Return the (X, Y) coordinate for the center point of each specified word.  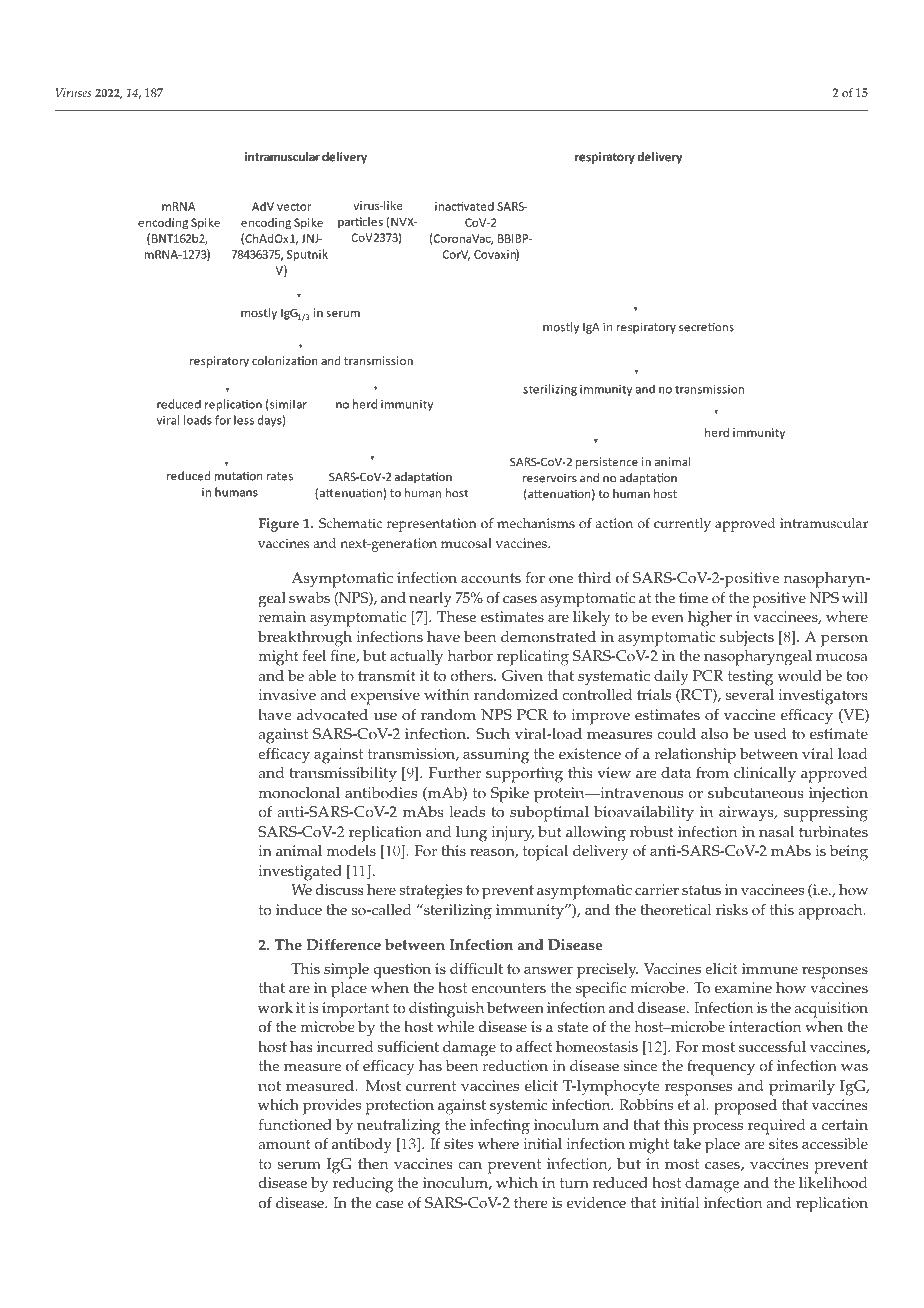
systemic (518, 1107)
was (854, 1067)
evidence (596, 1203)
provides (332, 1107)
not (269, 1086)
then (373, 1164)
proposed (745, 1107)
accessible (835, 1144)
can (470, 1165)
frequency (721, 1067)
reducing (363, 1185)
